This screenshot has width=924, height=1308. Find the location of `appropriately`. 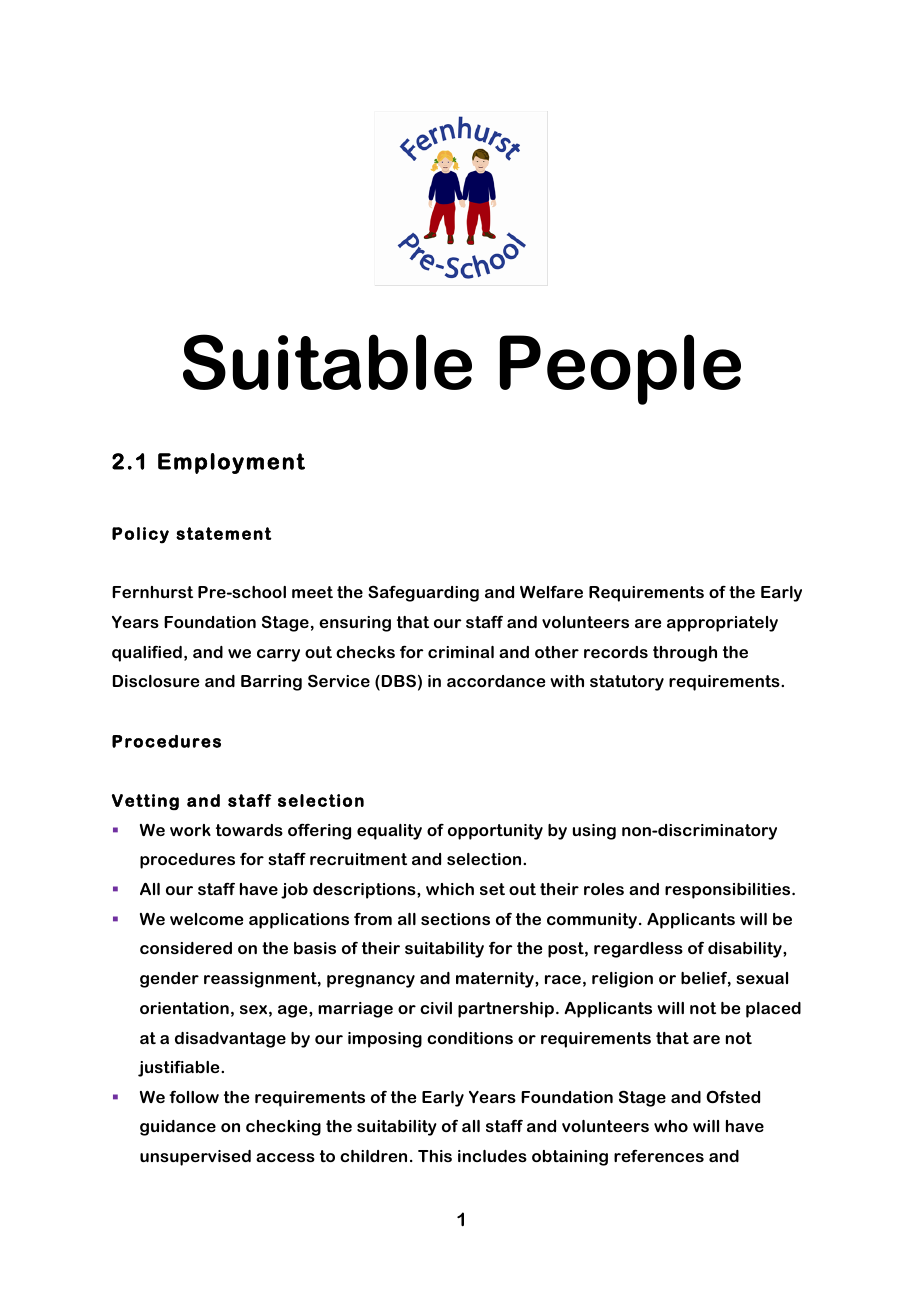

appropriately is located at coordinates (722, 624).
